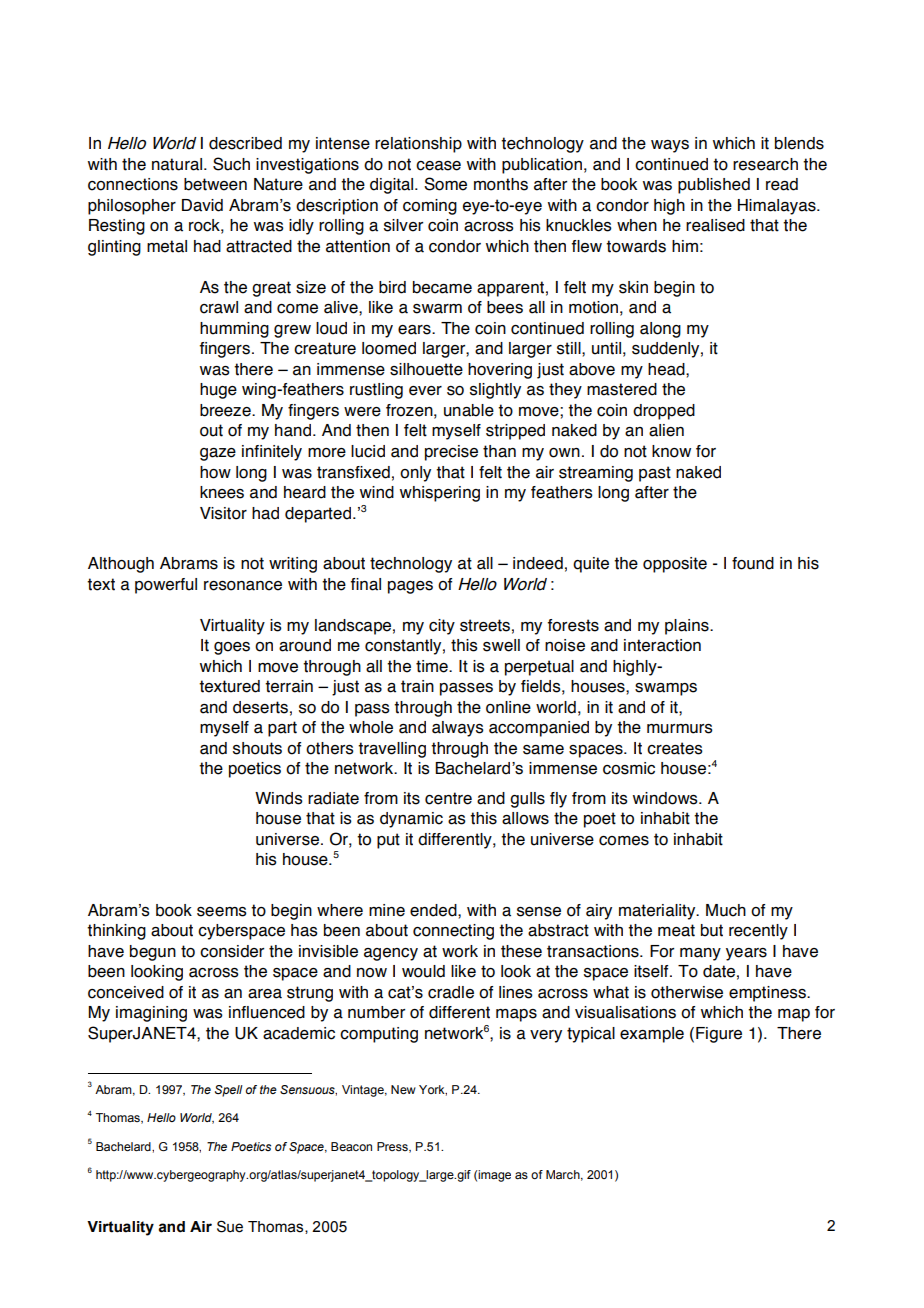  Describe the element at coordinates (393, 1147) in the image. I see `Press` at that location.
